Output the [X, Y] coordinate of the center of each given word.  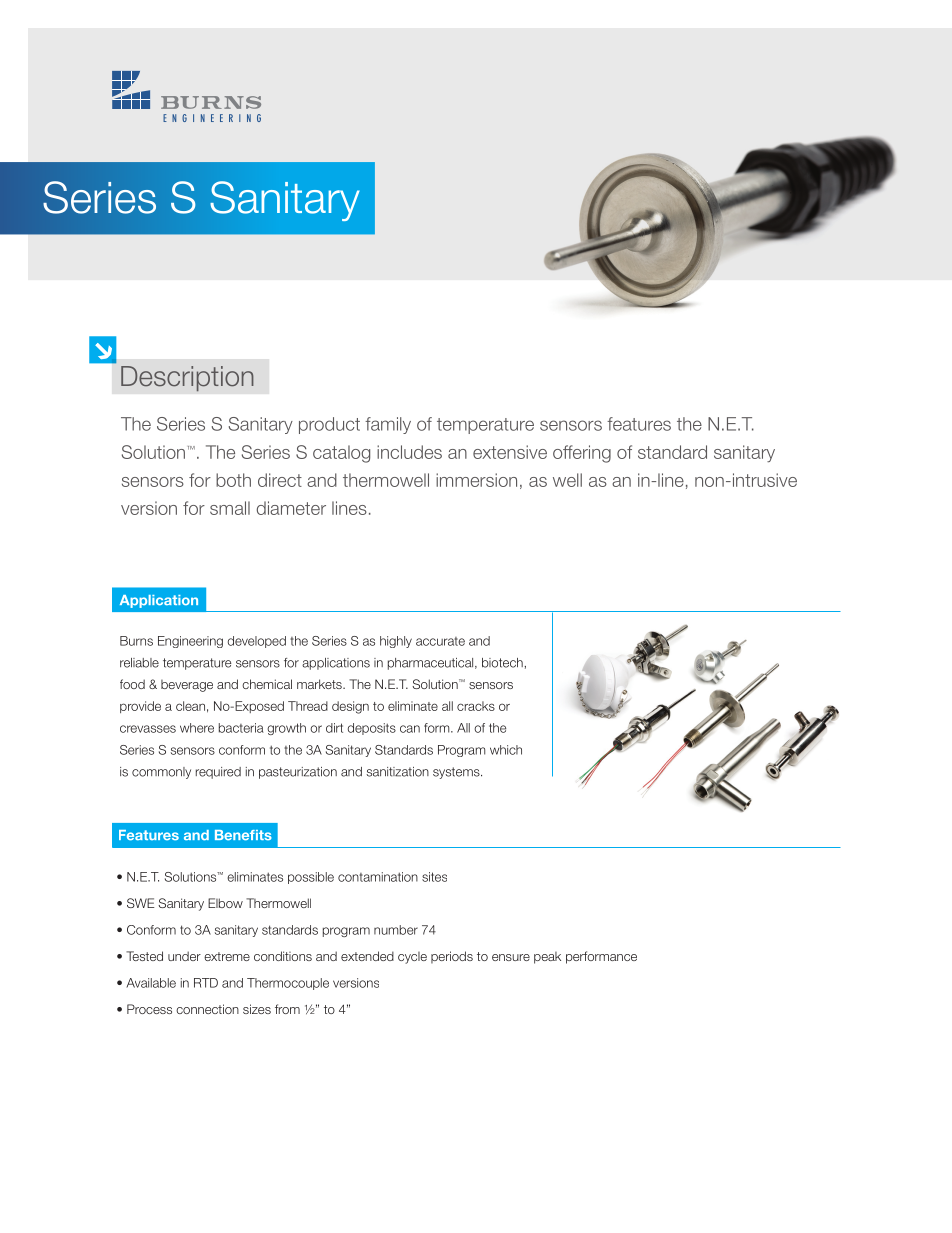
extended [367, 956]
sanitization [398, 772]
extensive [510, 452]
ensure [511, 957]
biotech [502, 663]
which [506, 750]
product [329, 425]
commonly [161, 773]
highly [396, 642]
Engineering [190, 642]
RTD [206, 983]
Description [187, 379]
